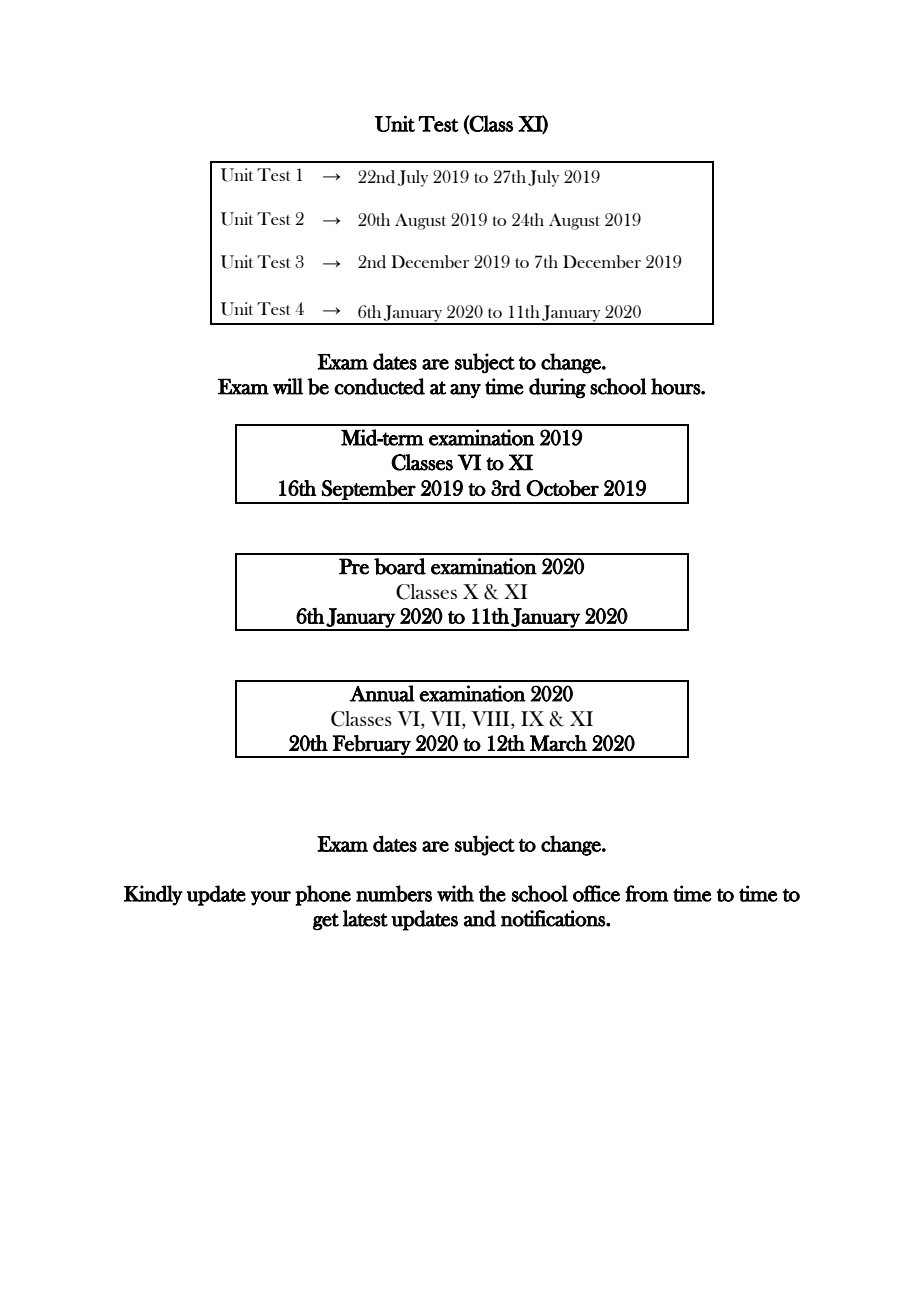 Image resolution: width=924 pixels, height=1308 pixels. I want to click on conducted, so click(379, 386).
